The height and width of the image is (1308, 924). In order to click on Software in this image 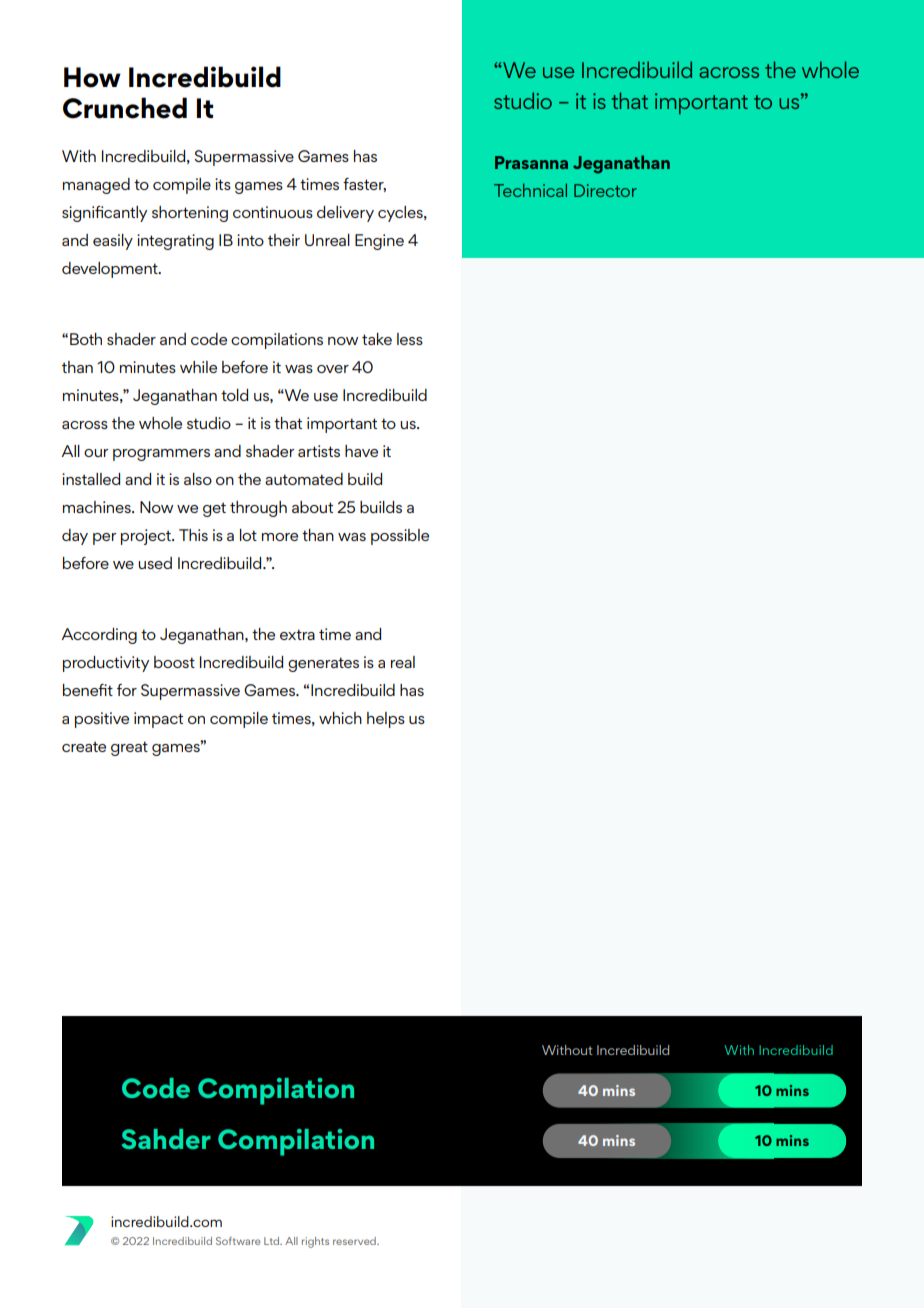, I will do `click(238, 1241)`.
